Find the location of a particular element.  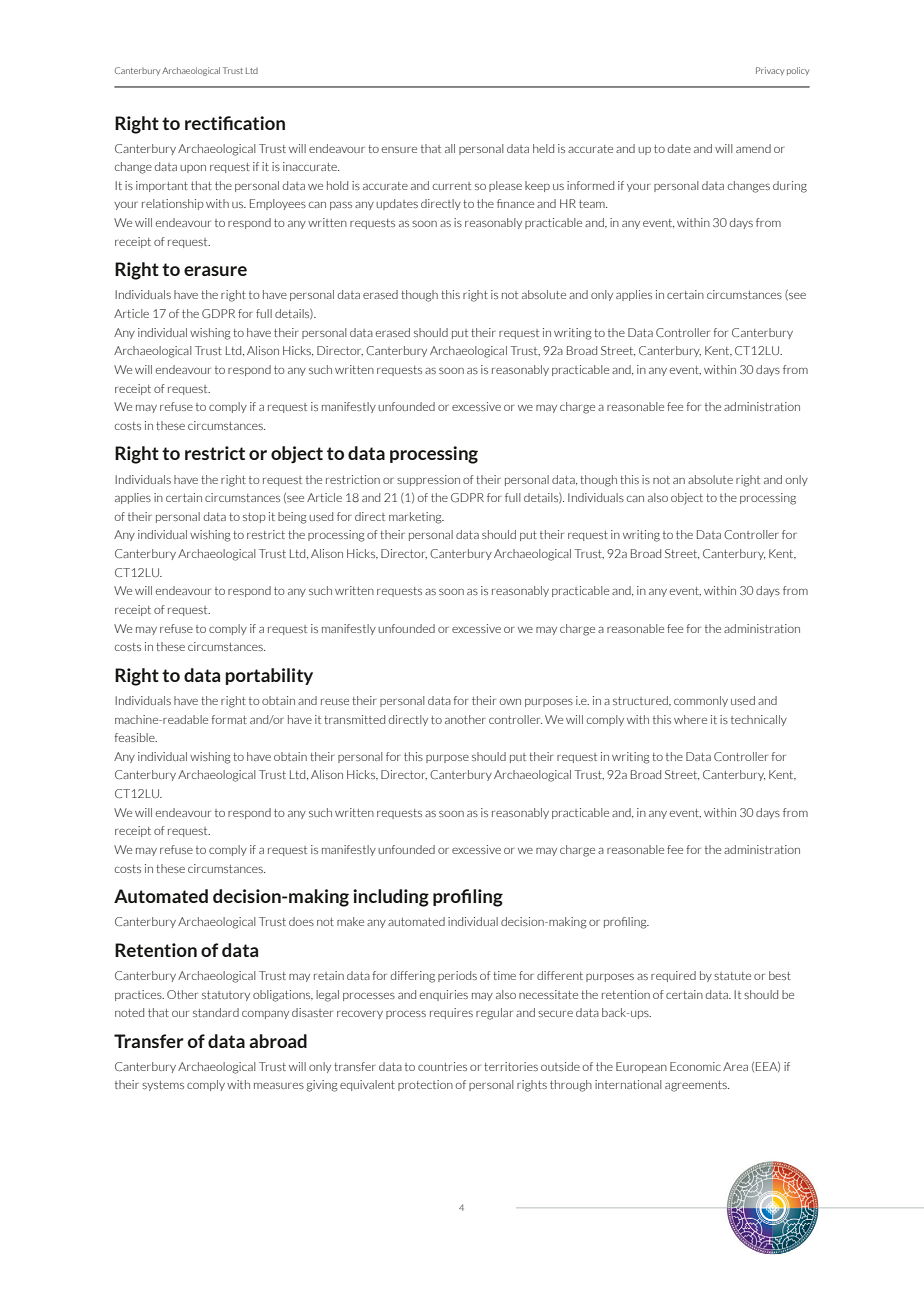

where is located at coordinates (690, 719).
